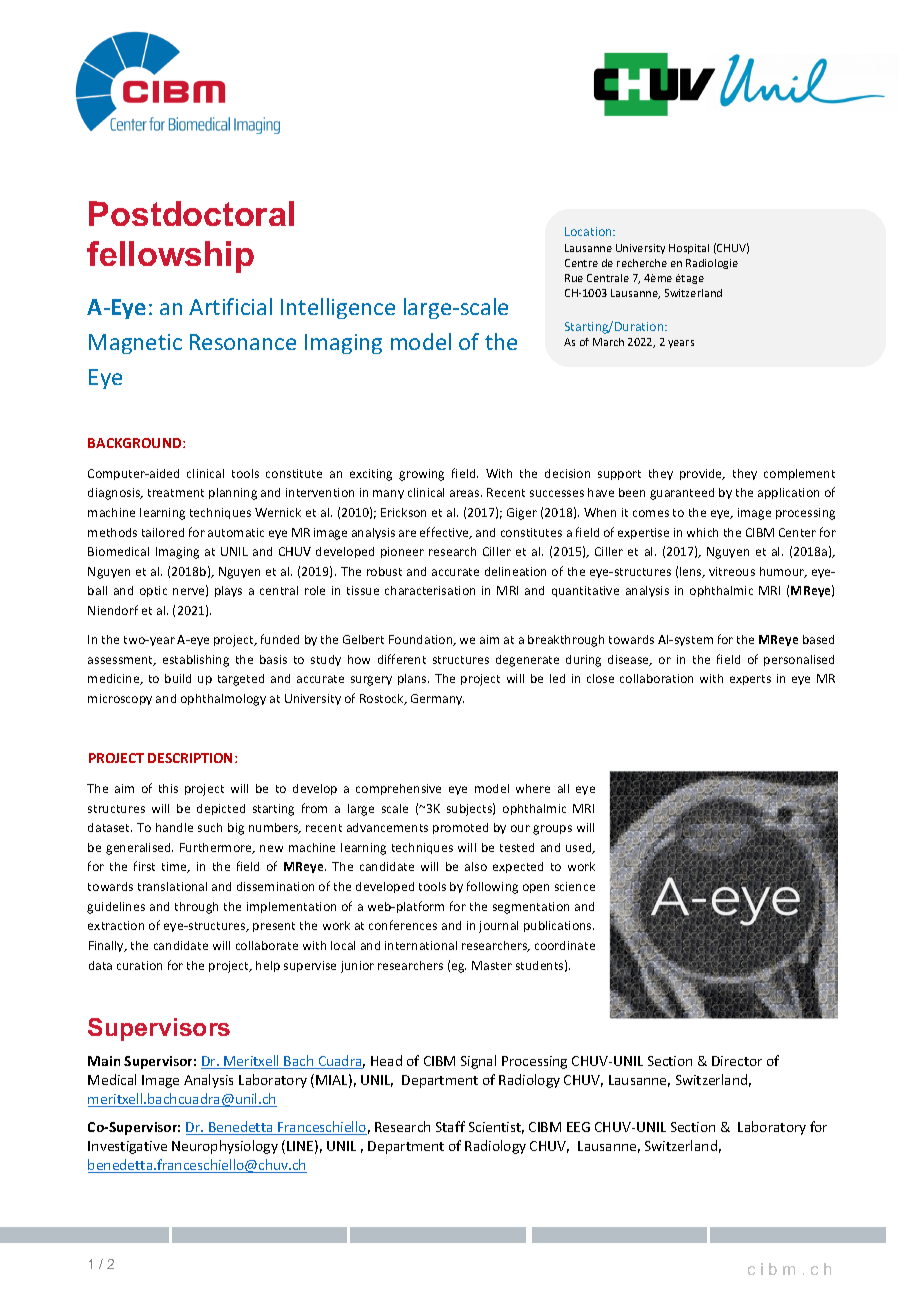 Image resolution: width=924 pixels, height=1308 pixels. What do you see at coordinates (139, 965) in the document?
I see `curation` at bounding box center [139, 965].
